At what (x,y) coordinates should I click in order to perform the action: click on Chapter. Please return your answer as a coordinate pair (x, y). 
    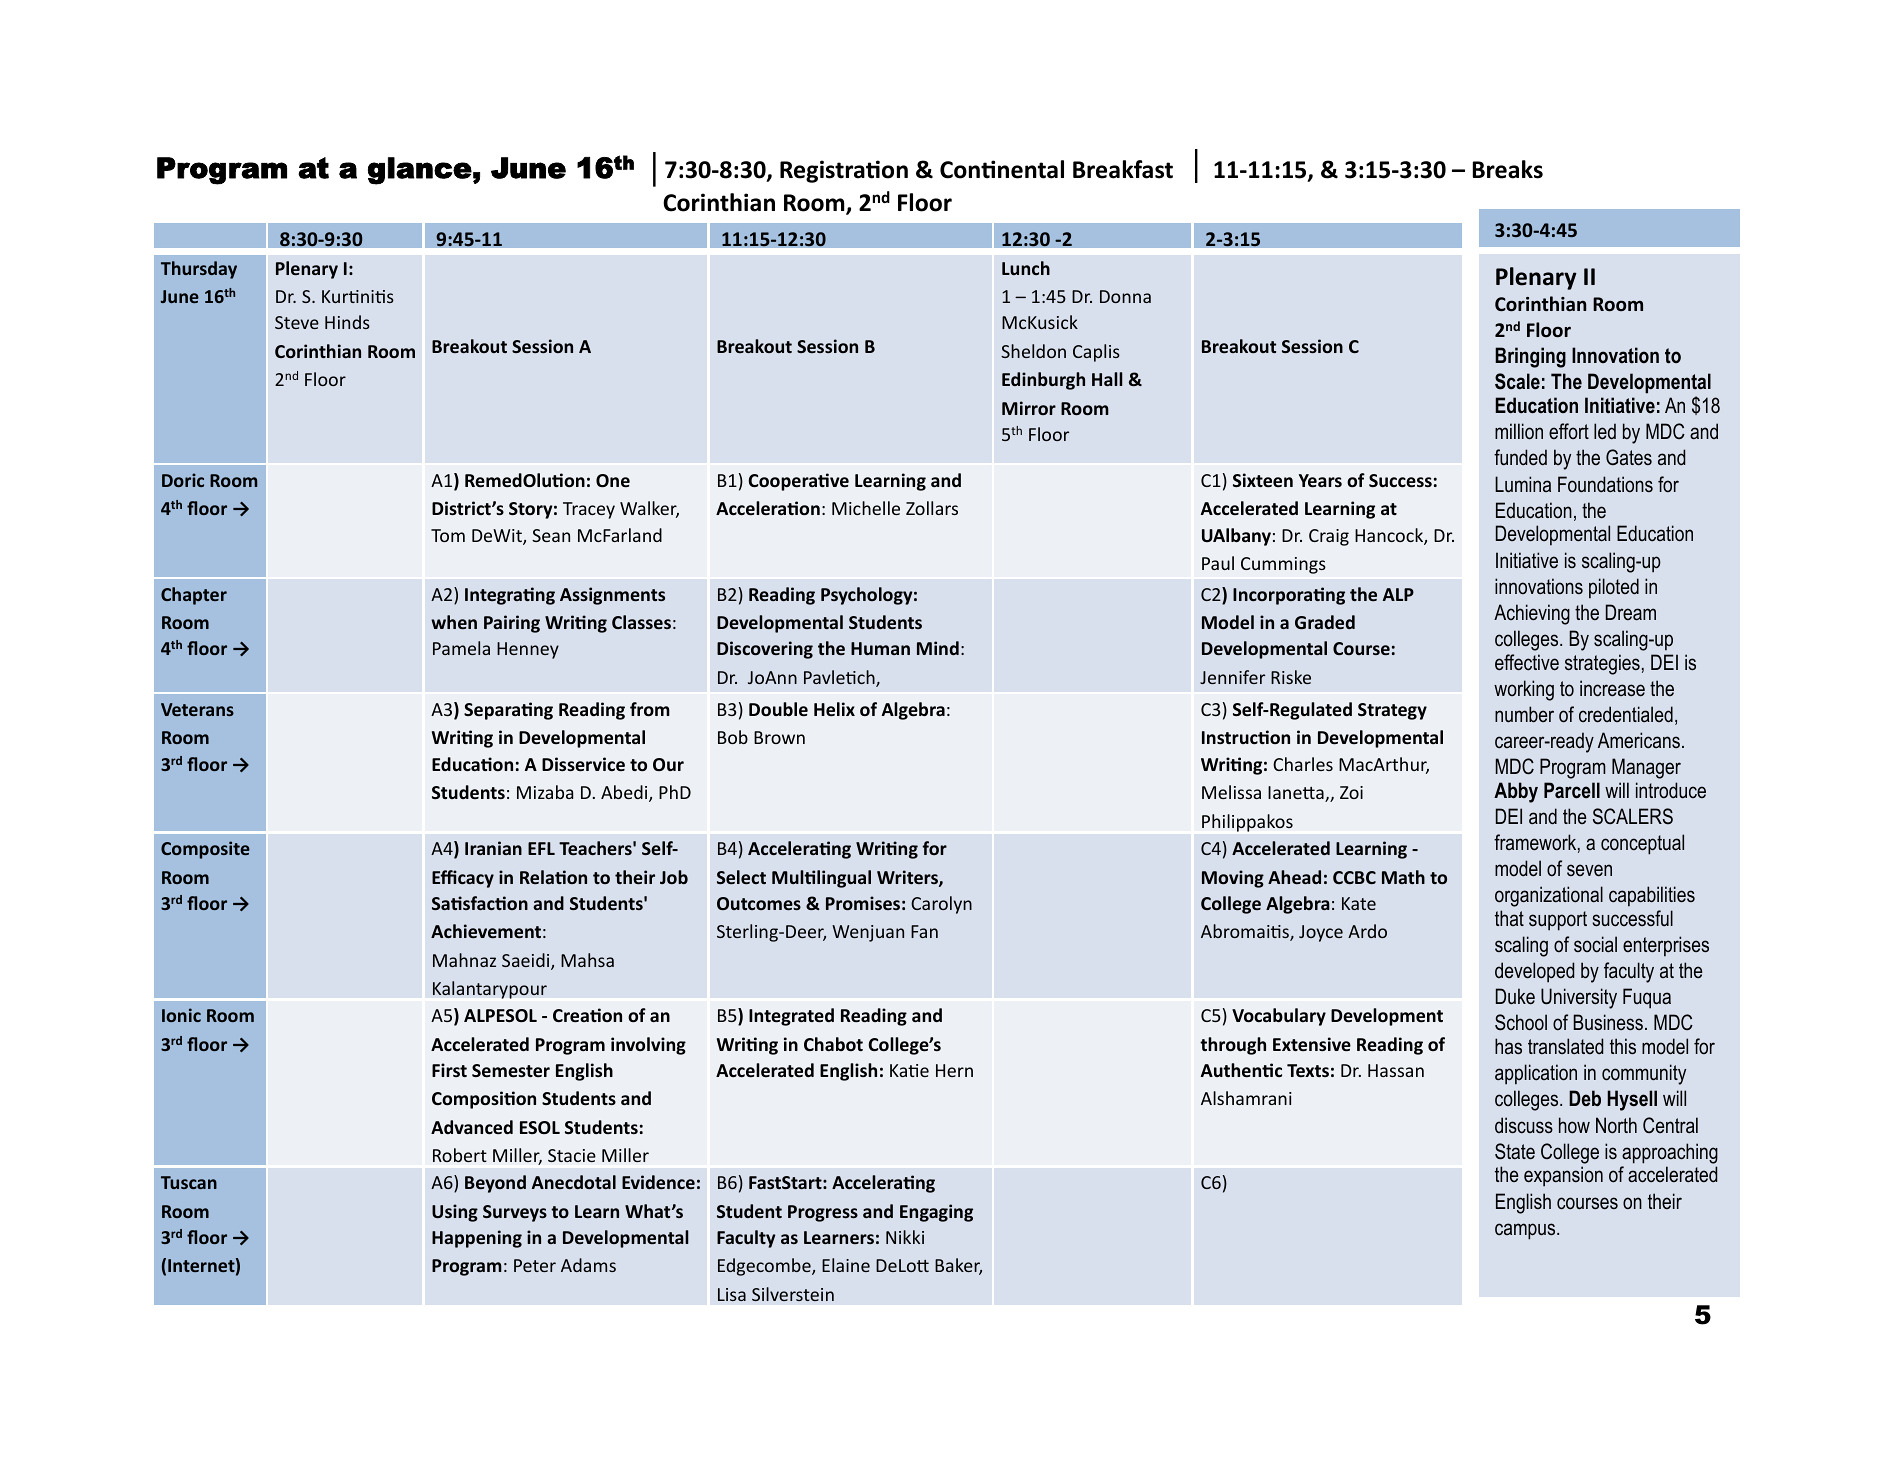
    Looking at the image, I should click on (194, 596).
